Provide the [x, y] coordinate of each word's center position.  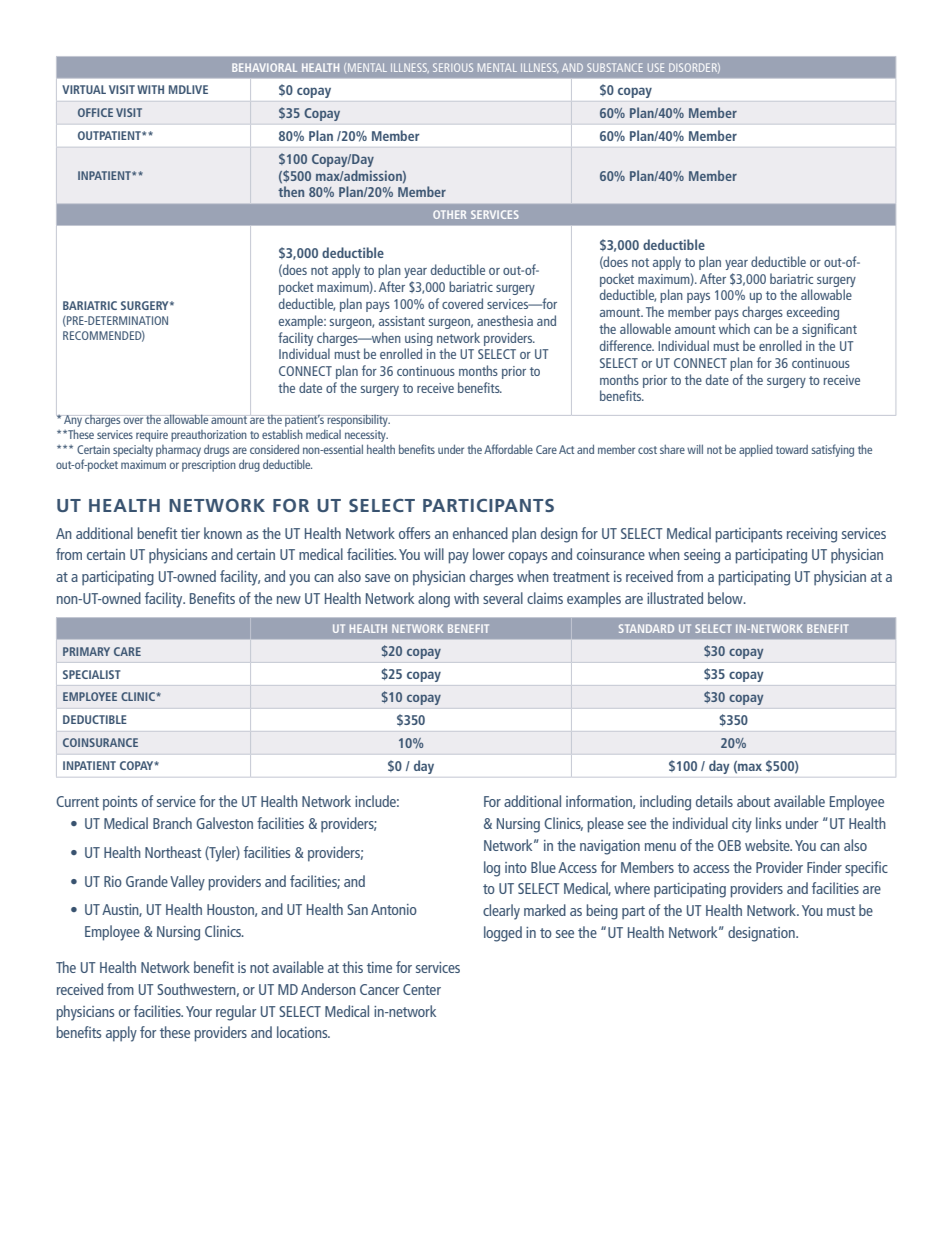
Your [199, 1011]
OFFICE [95, 112]
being [602, 912]
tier [190, 533]
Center [422, 989]
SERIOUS [453, 67]
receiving [812, 535]
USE [656, 67]
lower [489, 554]
